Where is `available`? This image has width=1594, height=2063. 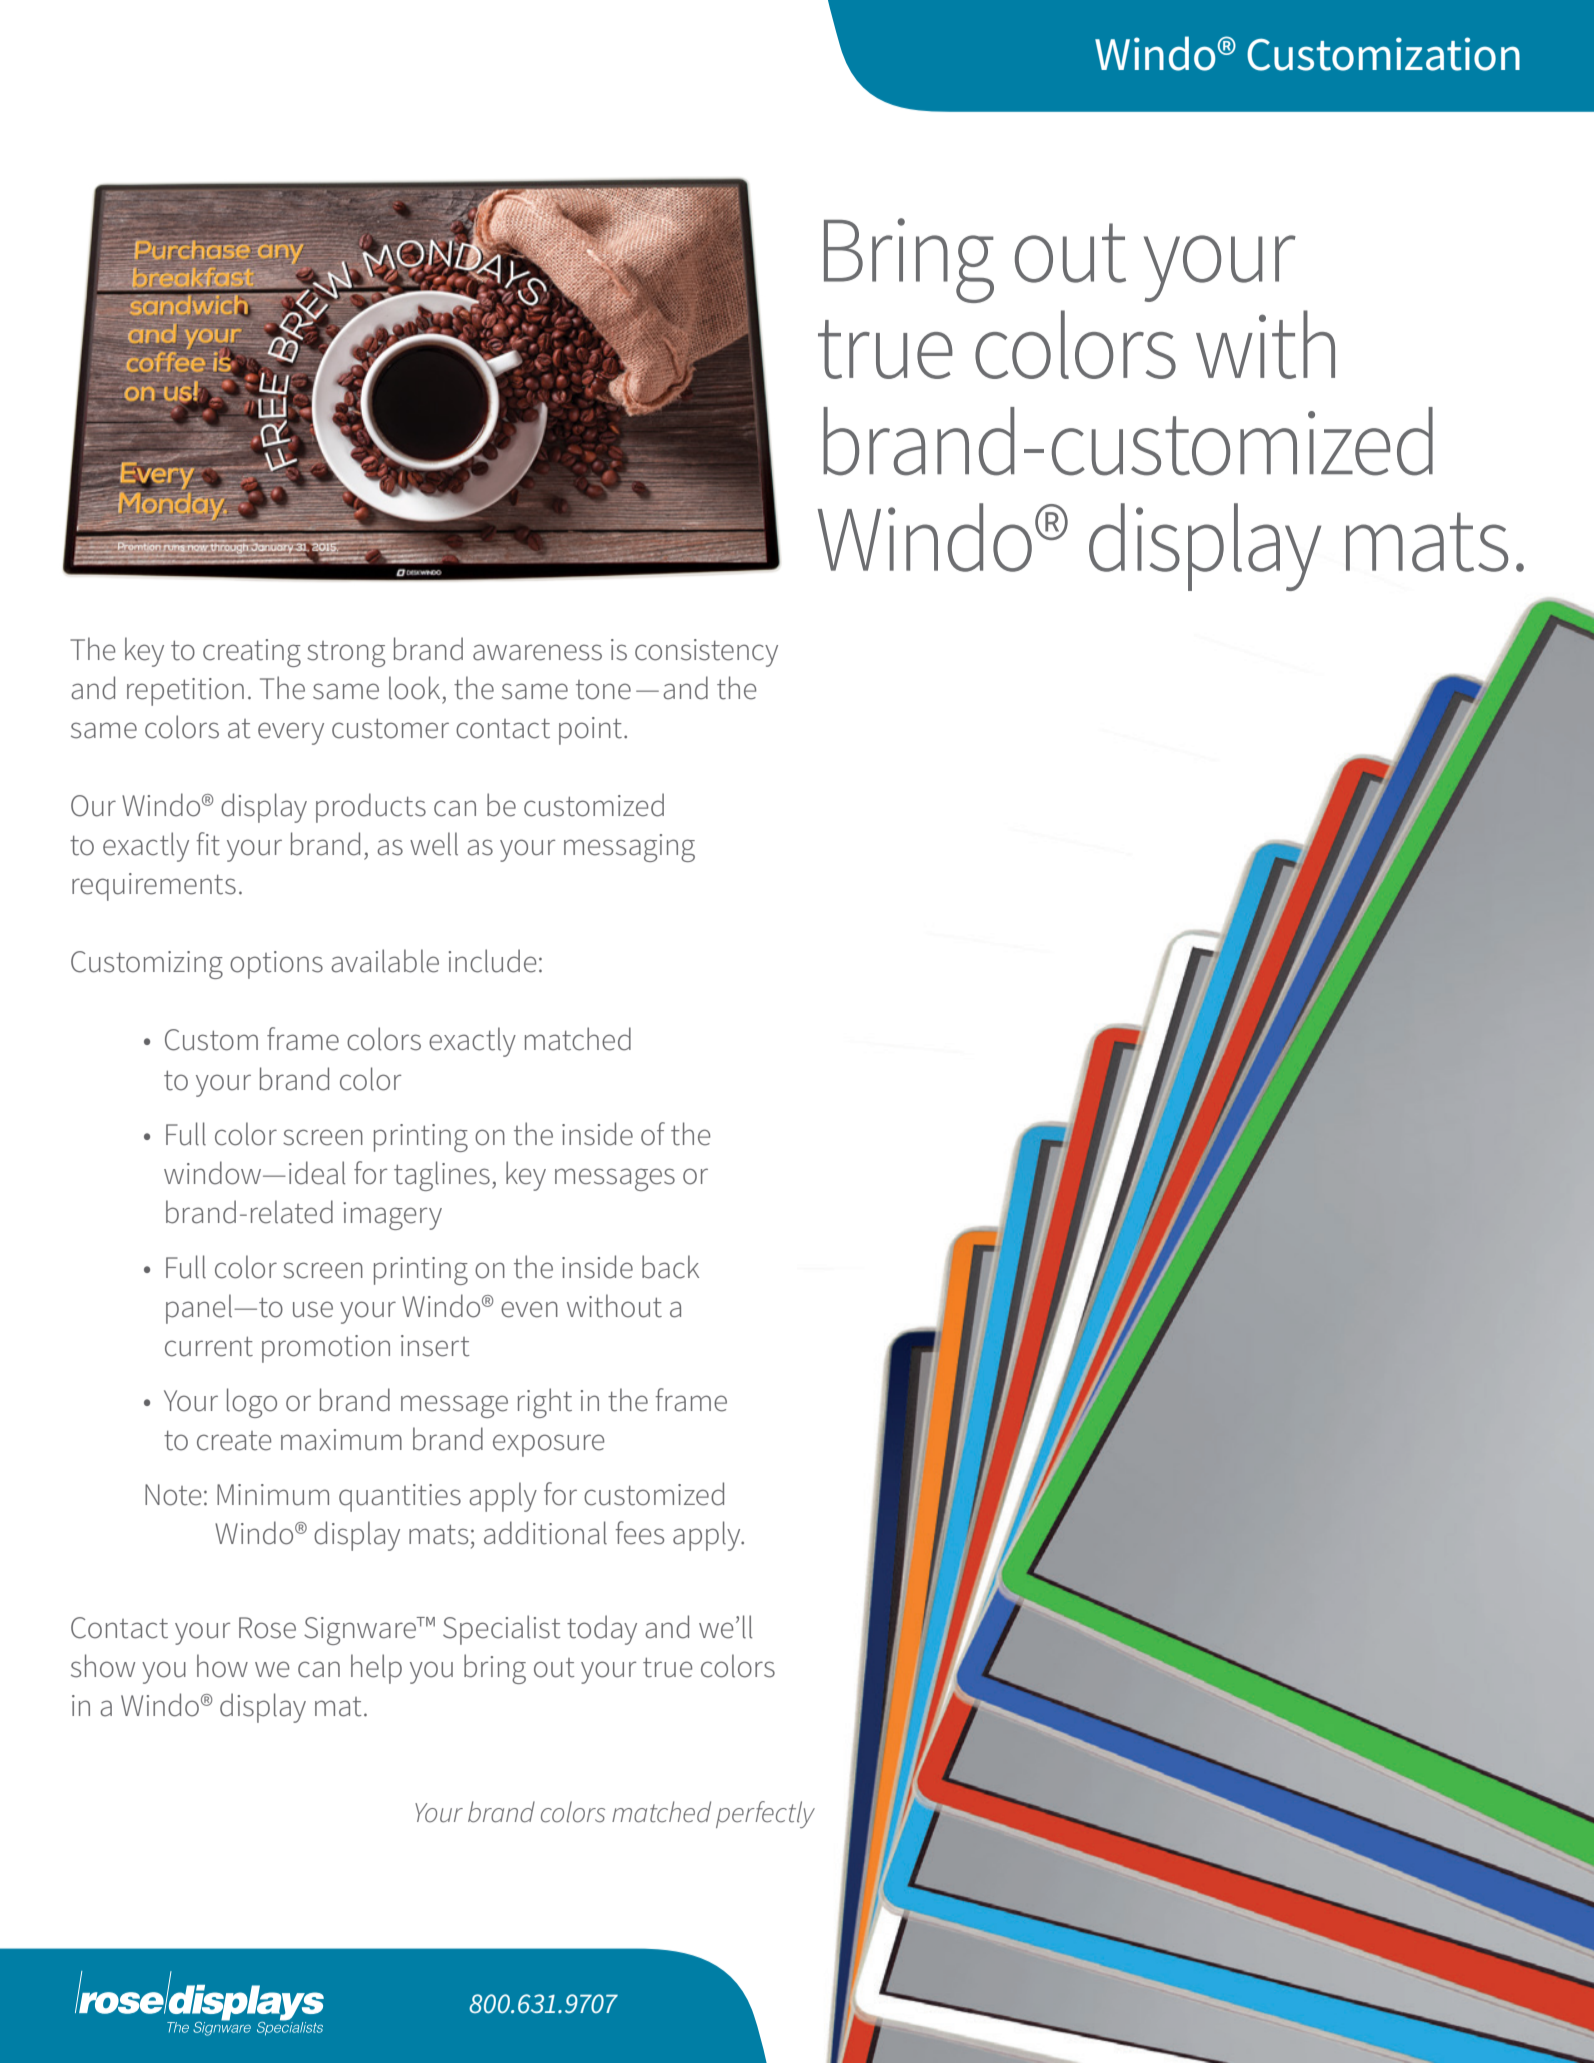
available is located at coordinates (385, 961).
